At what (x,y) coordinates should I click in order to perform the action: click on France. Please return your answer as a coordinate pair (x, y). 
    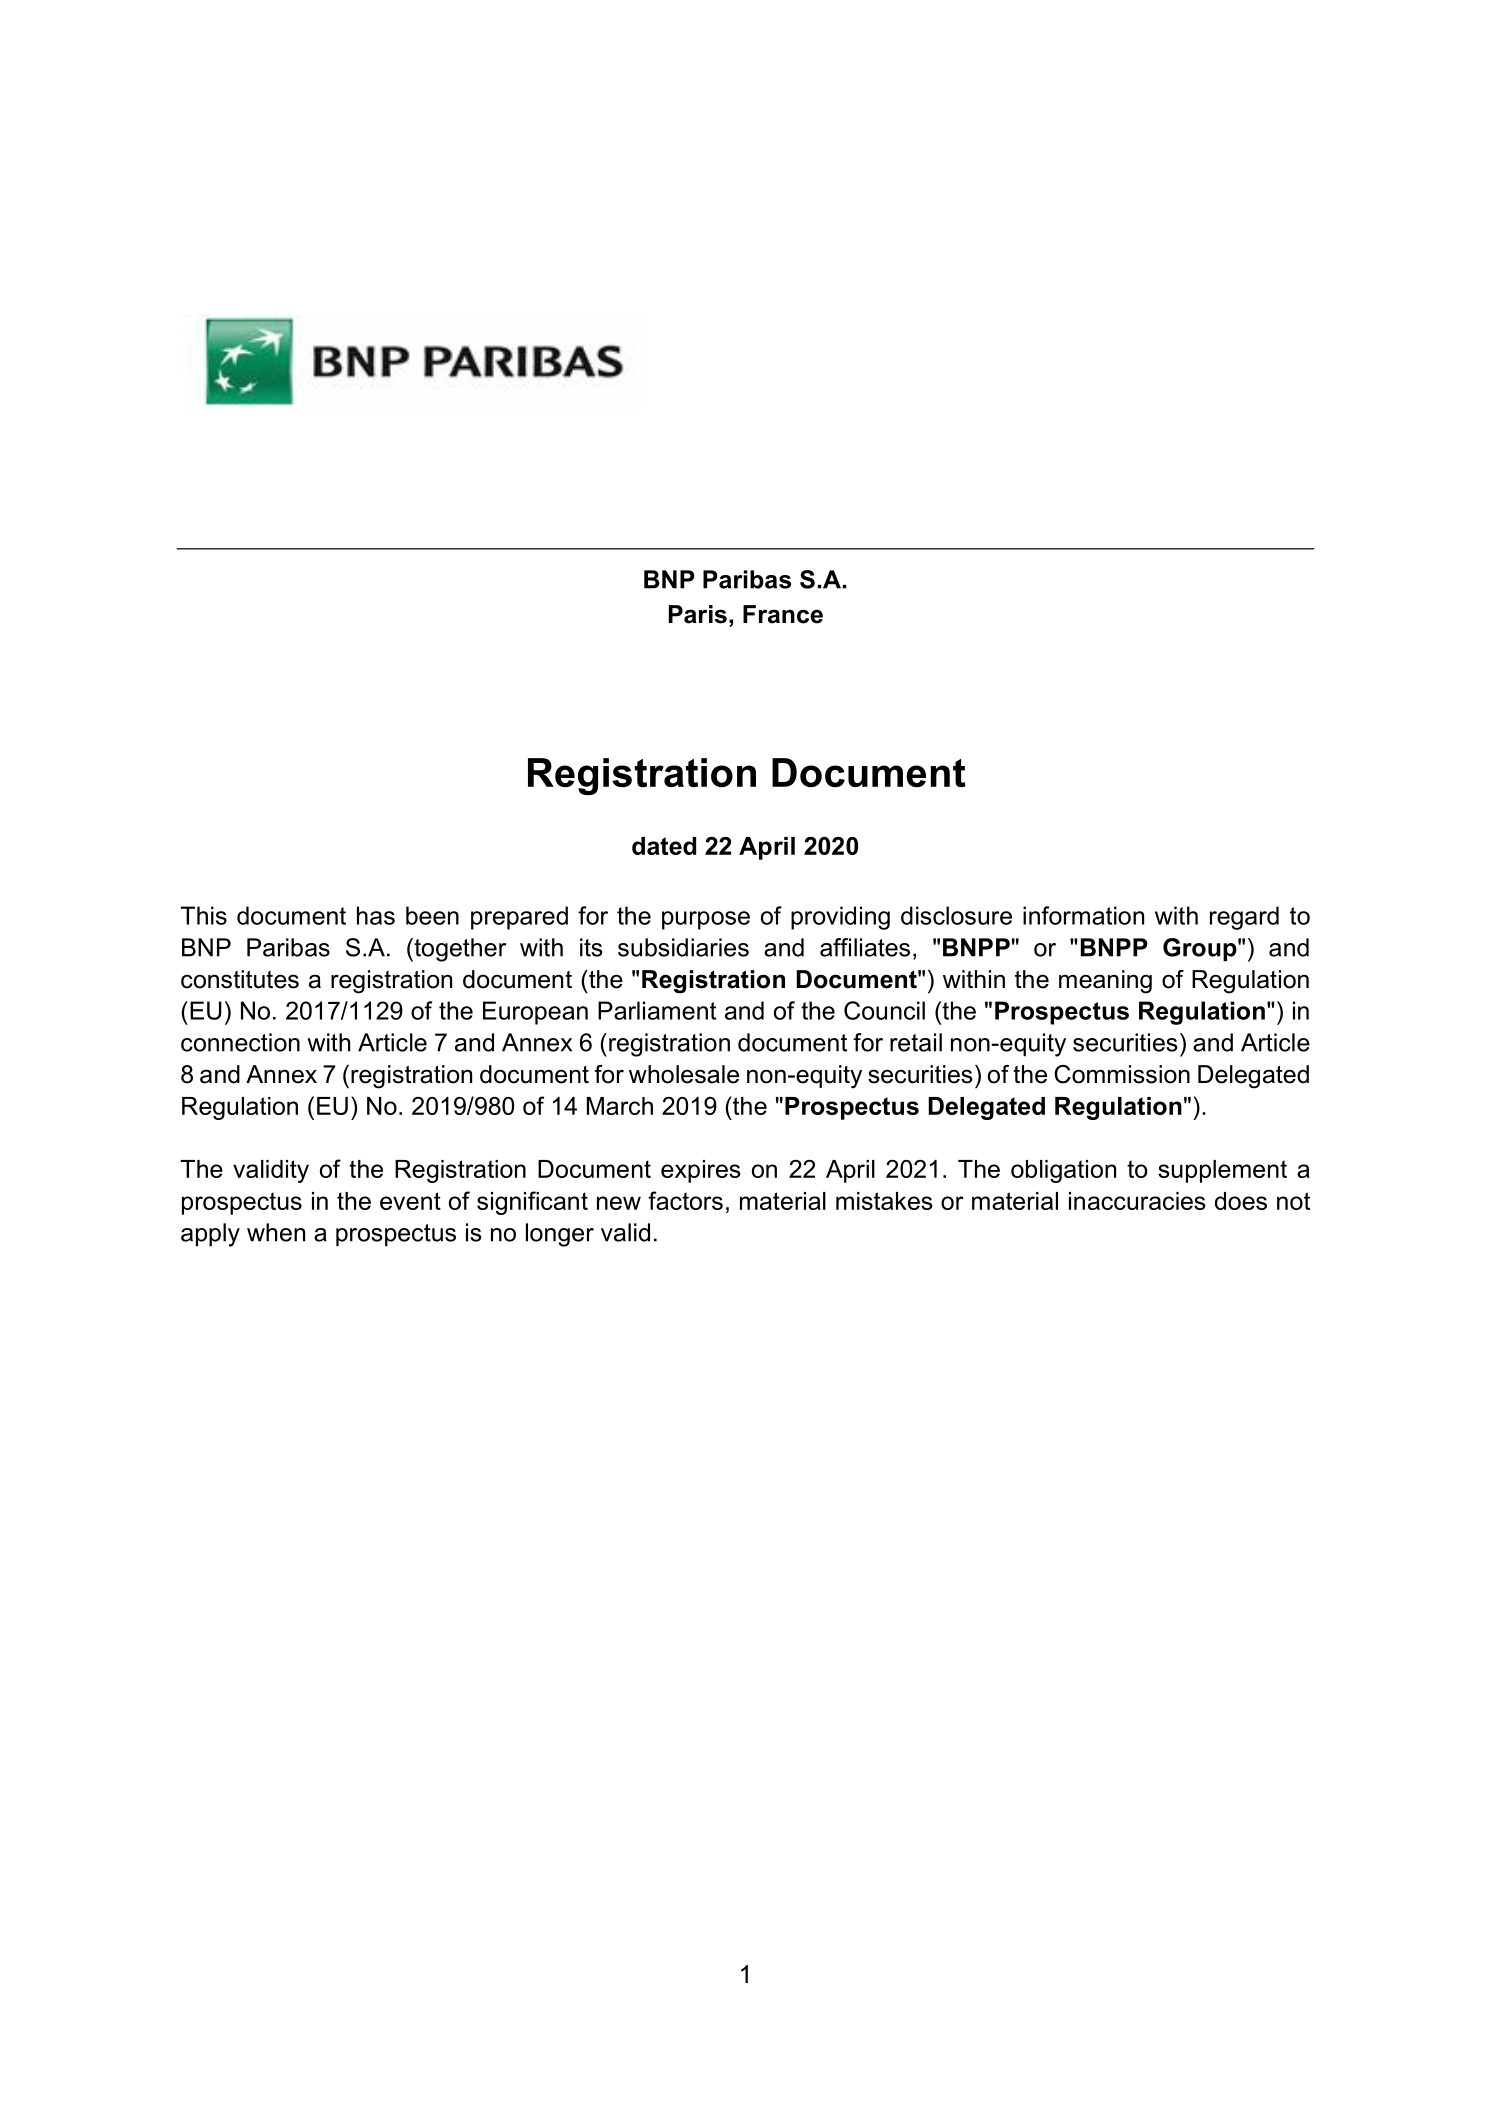
    Looking at the image, I should click on (783, 614).
